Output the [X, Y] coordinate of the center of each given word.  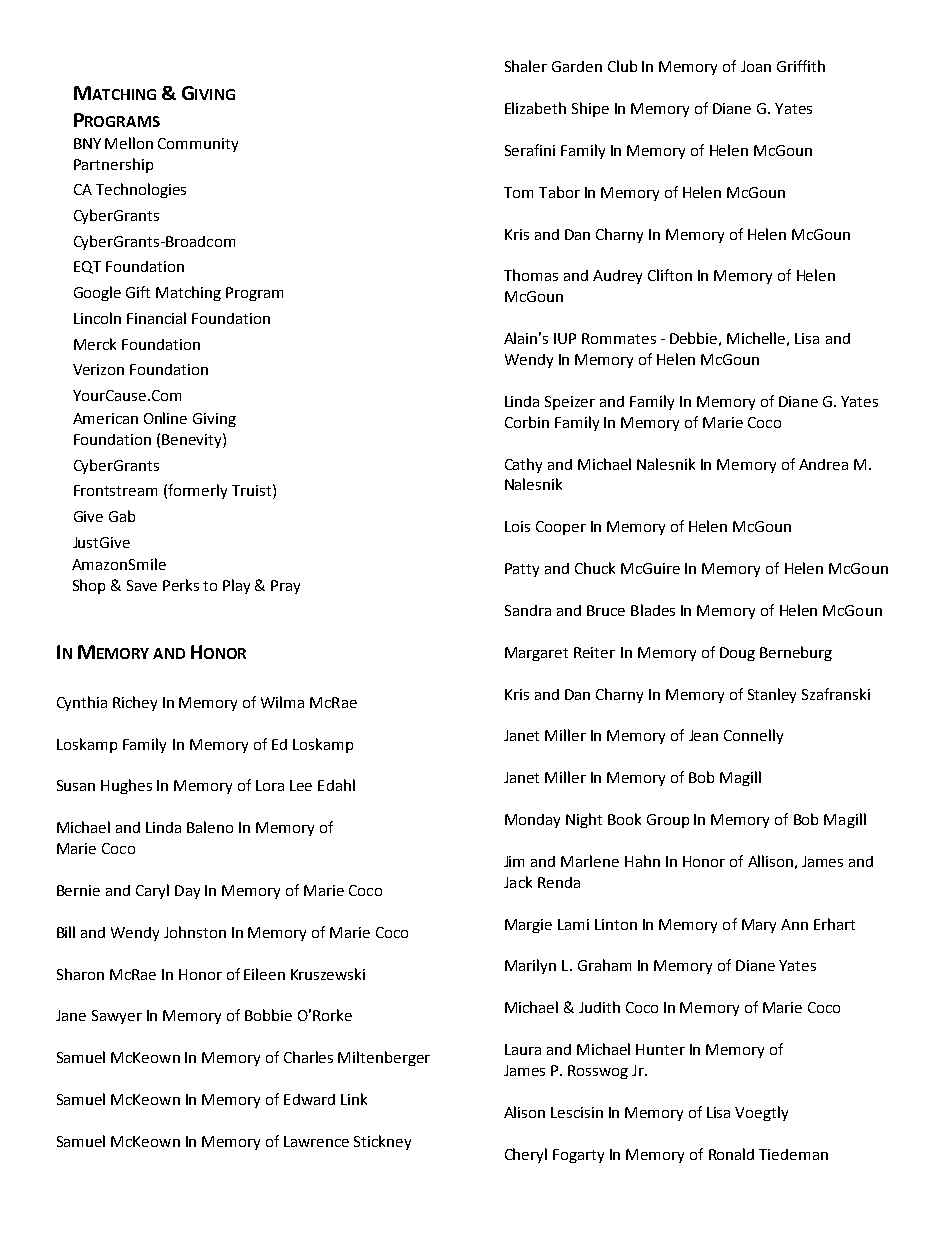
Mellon [129, 143]
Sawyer [117, 1017]
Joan [756, 66]
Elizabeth [535, 108]
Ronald [731, 1154]
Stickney [382, 1142]
